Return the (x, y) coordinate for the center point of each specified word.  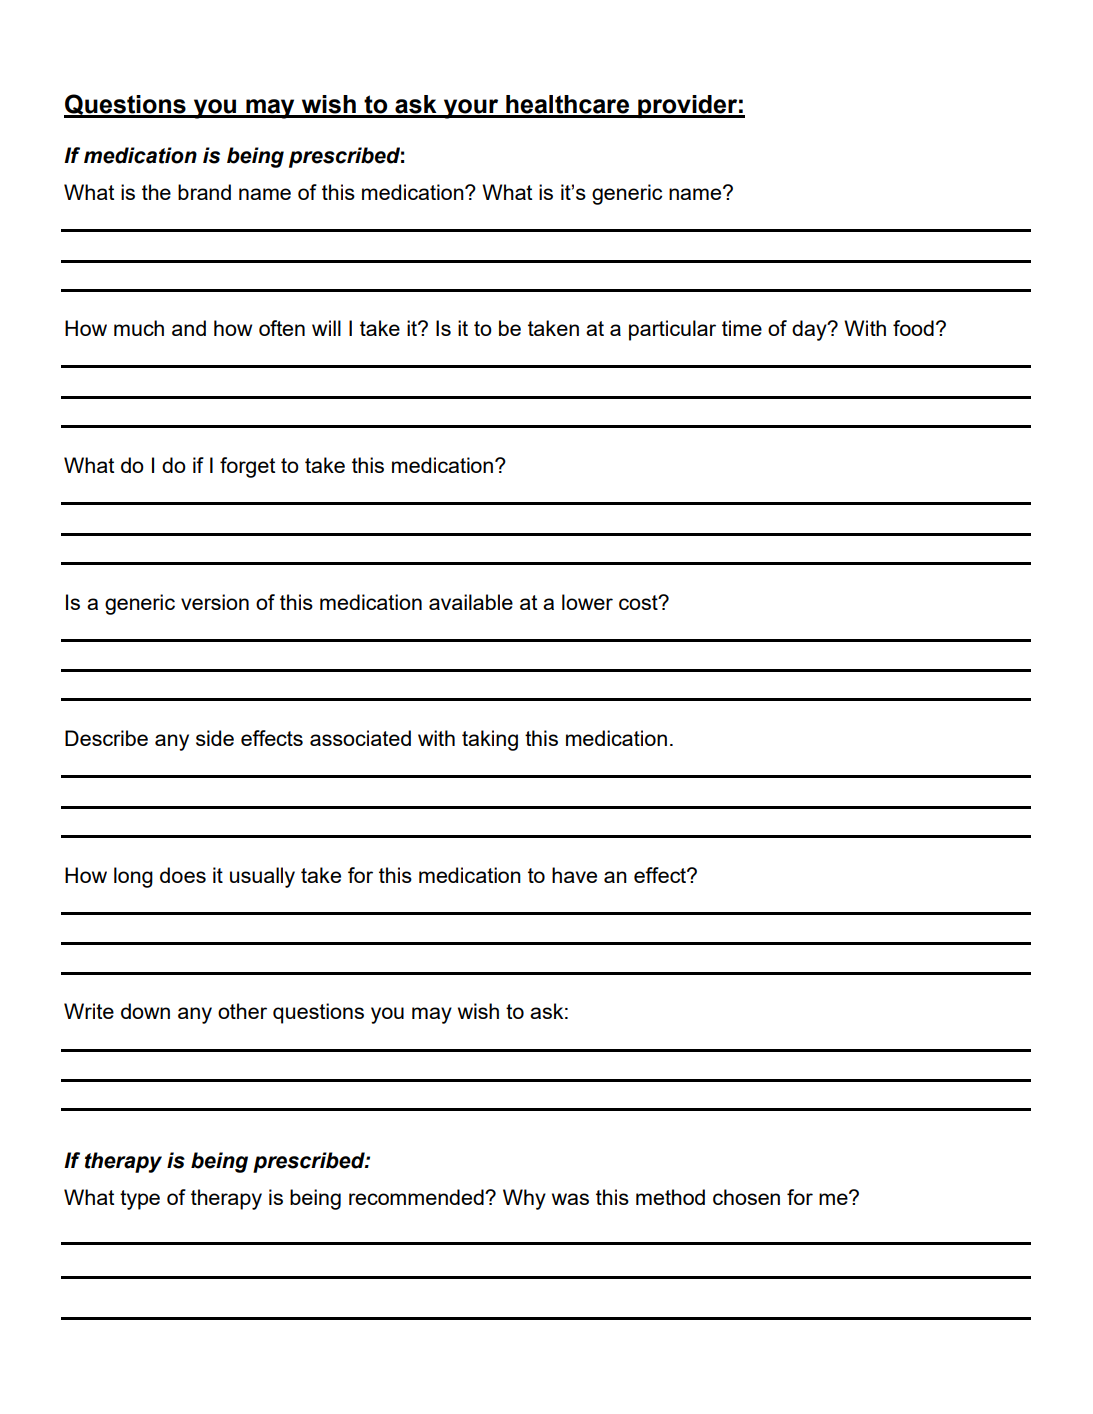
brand (204, 192)
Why (524, 1199)
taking (490, 740)
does (183, 875)
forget (247, 467)
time (742, 328)
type (140, 1200)
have (574, 875)
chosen (746, 1197)
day (810, 330)
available (471, 602)
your (471, 109)
